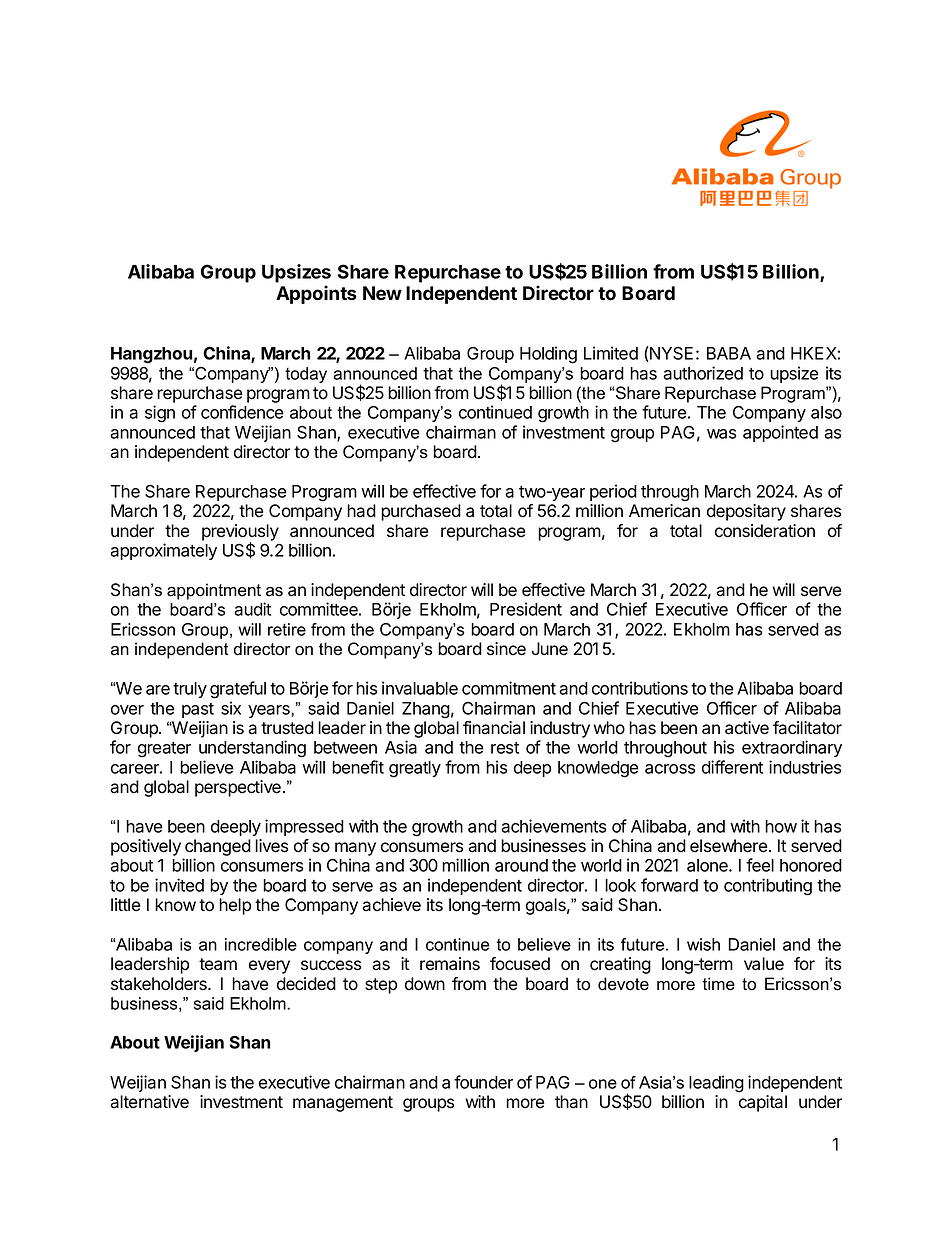 The image size is (952, 1233). Describe the element at coordinates (747, 728) in the screenshot. I see `active` at that location.
